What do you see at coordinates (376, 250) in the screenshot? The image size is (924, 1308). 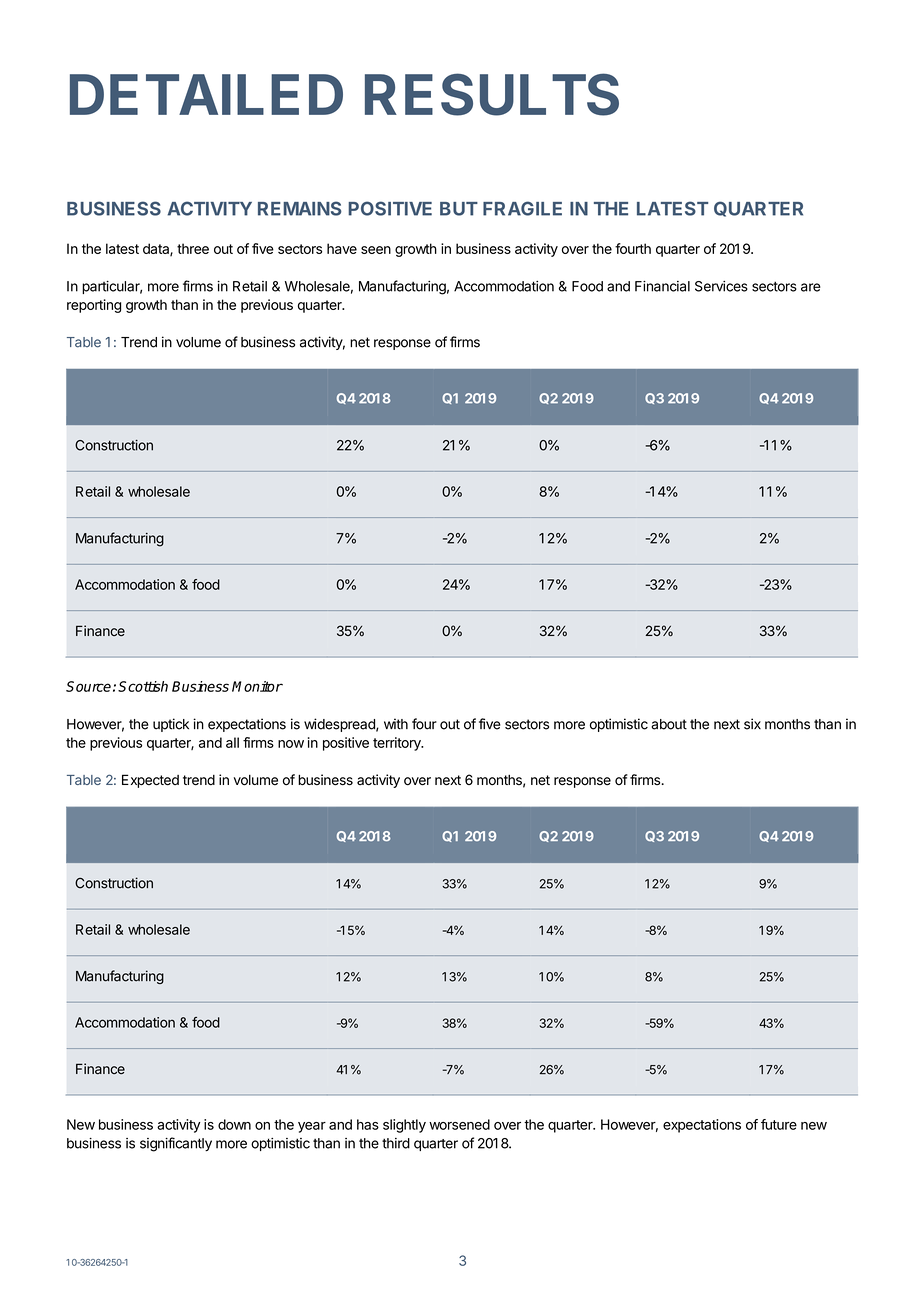 I see `seen` at bounding box center [376, 250].
